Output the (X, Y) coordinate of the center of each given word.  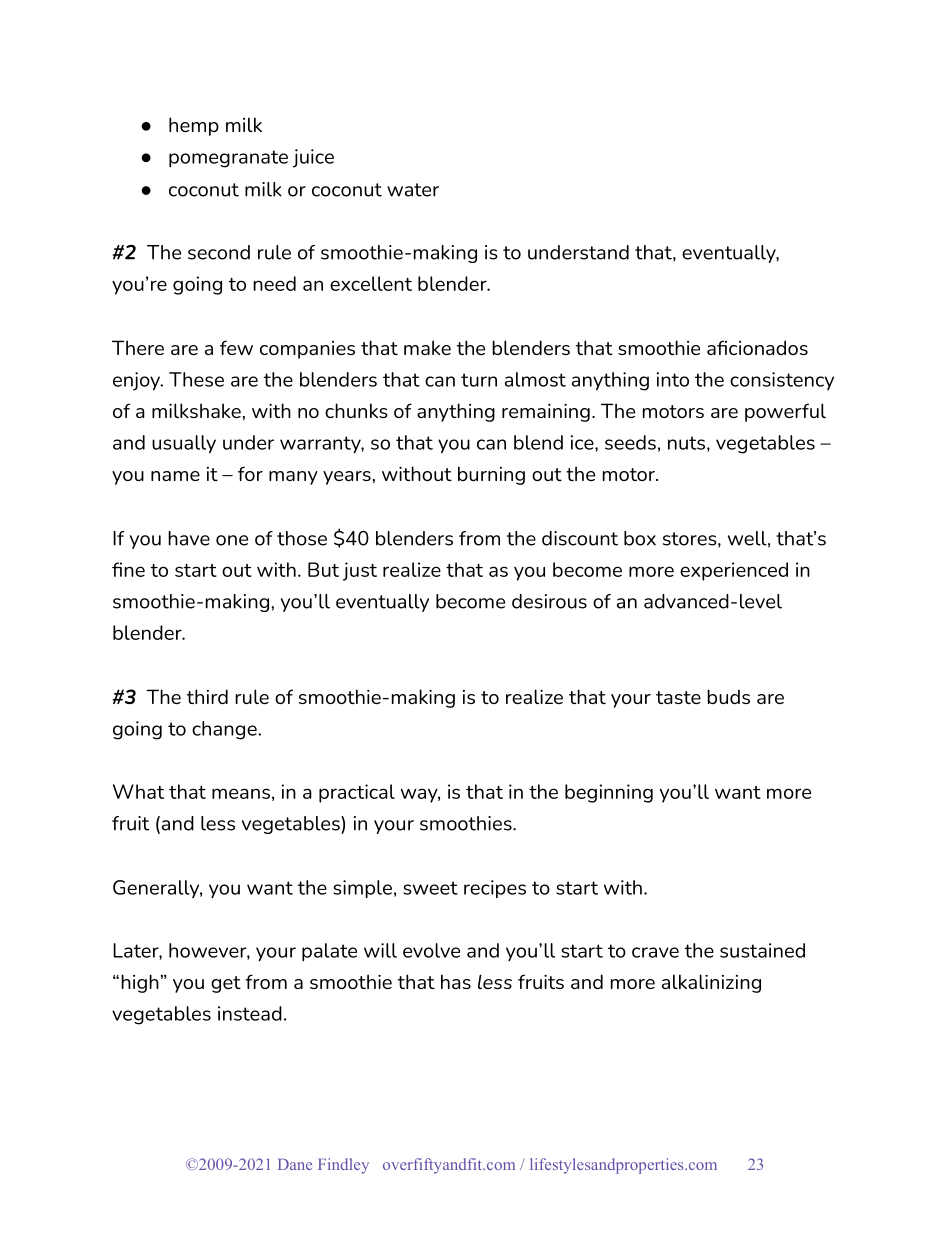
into (673, 379)
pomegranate (228, 159)
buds (728, 696)
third (207, 696)
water (413, 190)
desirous (549, 601)
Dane (295, 1164)
